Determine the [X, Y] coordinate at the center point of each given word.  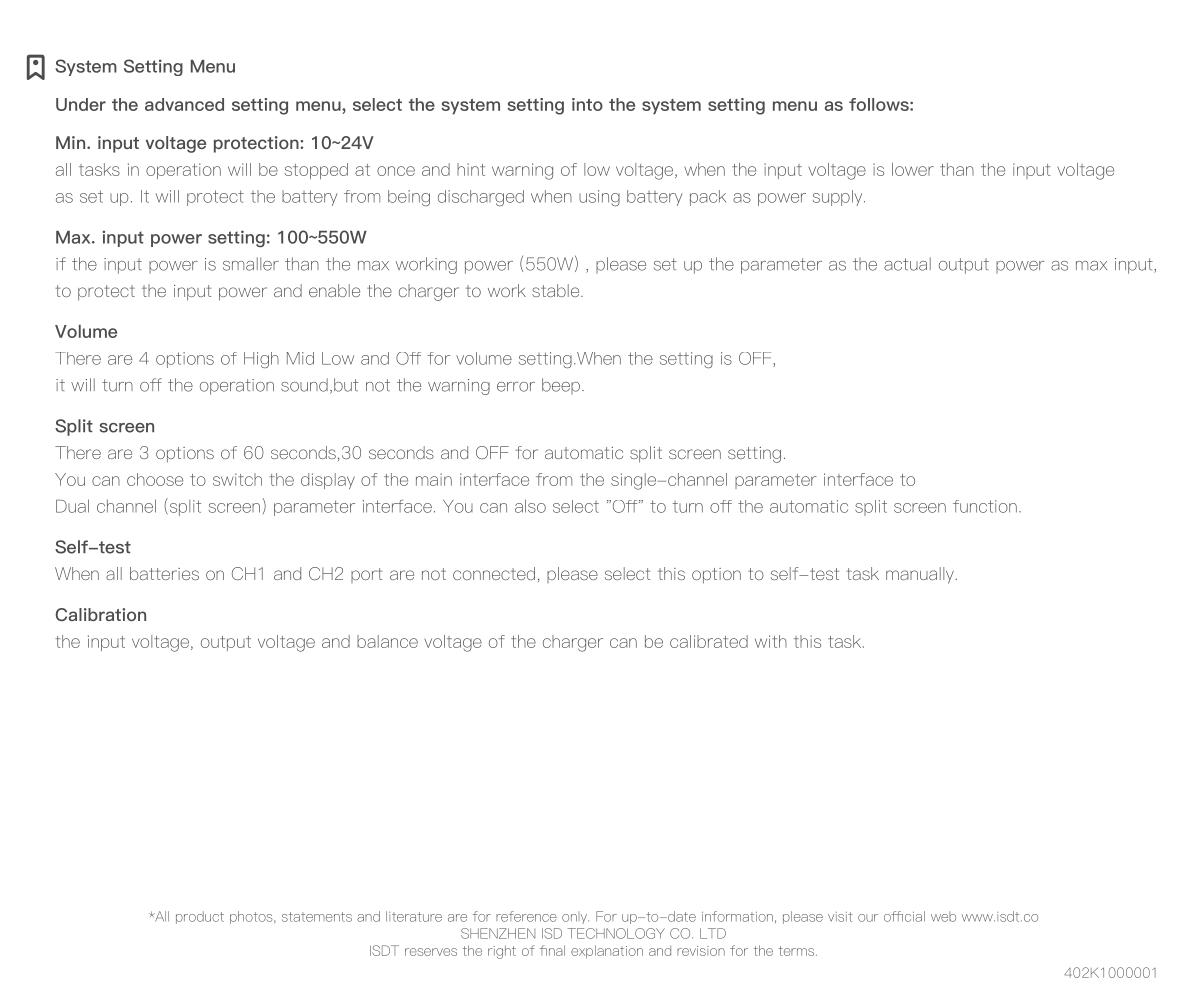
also [530, 506]
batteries [164, 573]
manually [921, 575]
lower [913, 169]
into [587, 104]
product [200, 917]
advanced [184, 104]
